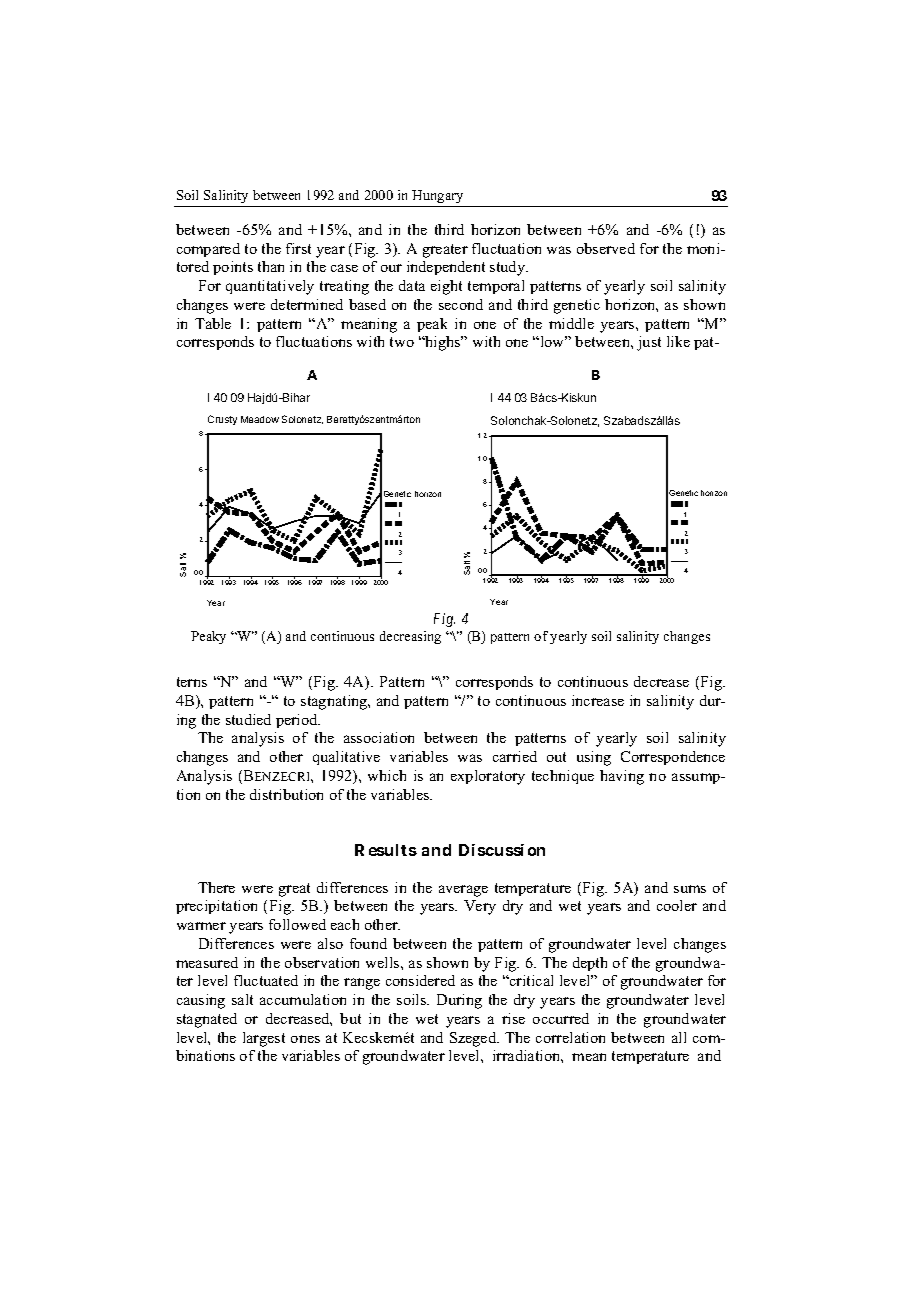 This screenshot has width=924, height=1308. I want to click on There, so click(216, 887).
